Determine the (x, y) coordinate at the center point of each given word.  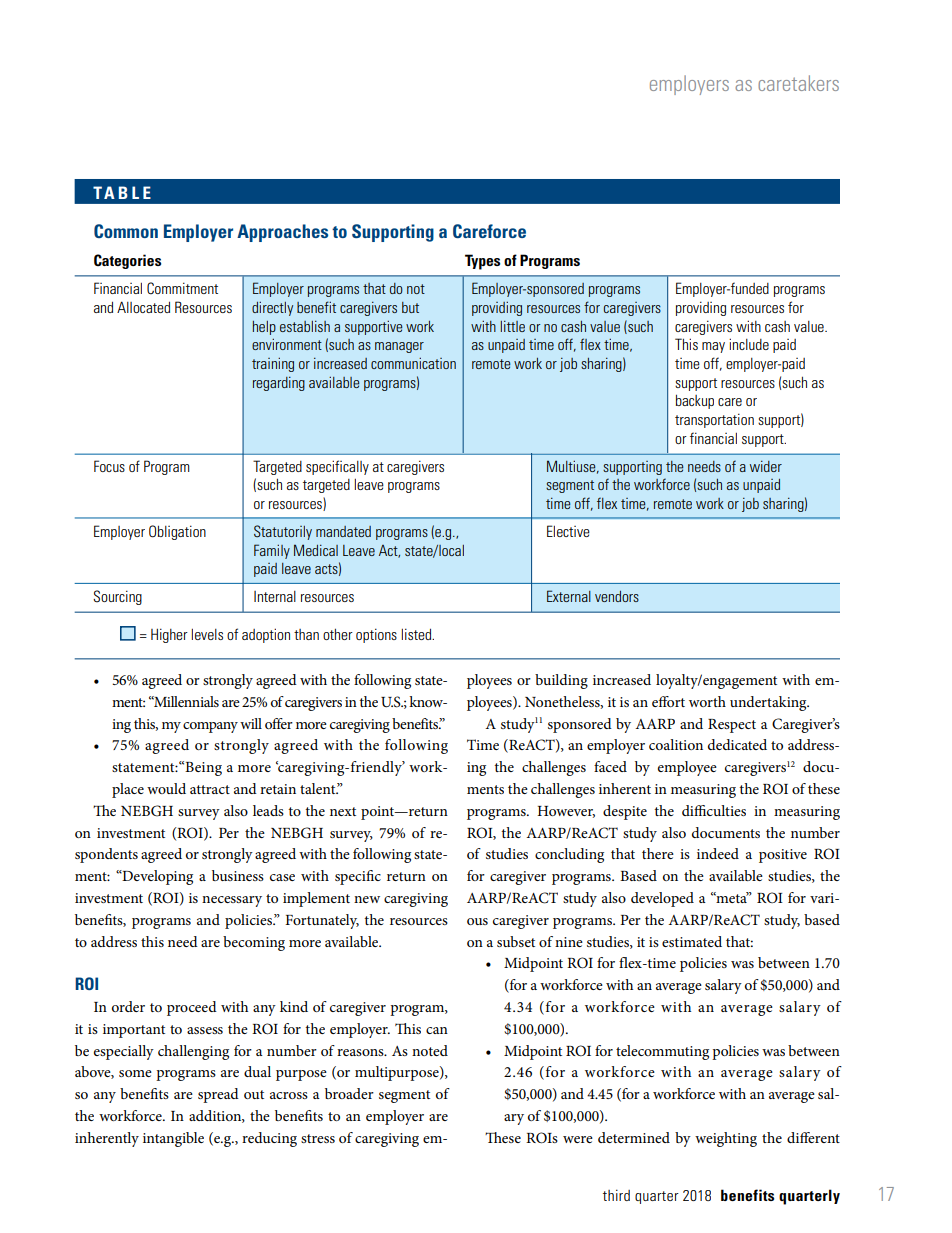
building (561, 681)
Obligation (177, 532)
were (578, 1139)
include (749, 344)
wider (766, 466)
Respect (732, 726)
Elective (568, 531)
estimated (692, 941)
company (210, 727)
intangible (173, 1139)
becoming (254, 943)
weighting (726, 1139)
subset (516, 941)
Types (482, 262)
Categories (127, 261)
